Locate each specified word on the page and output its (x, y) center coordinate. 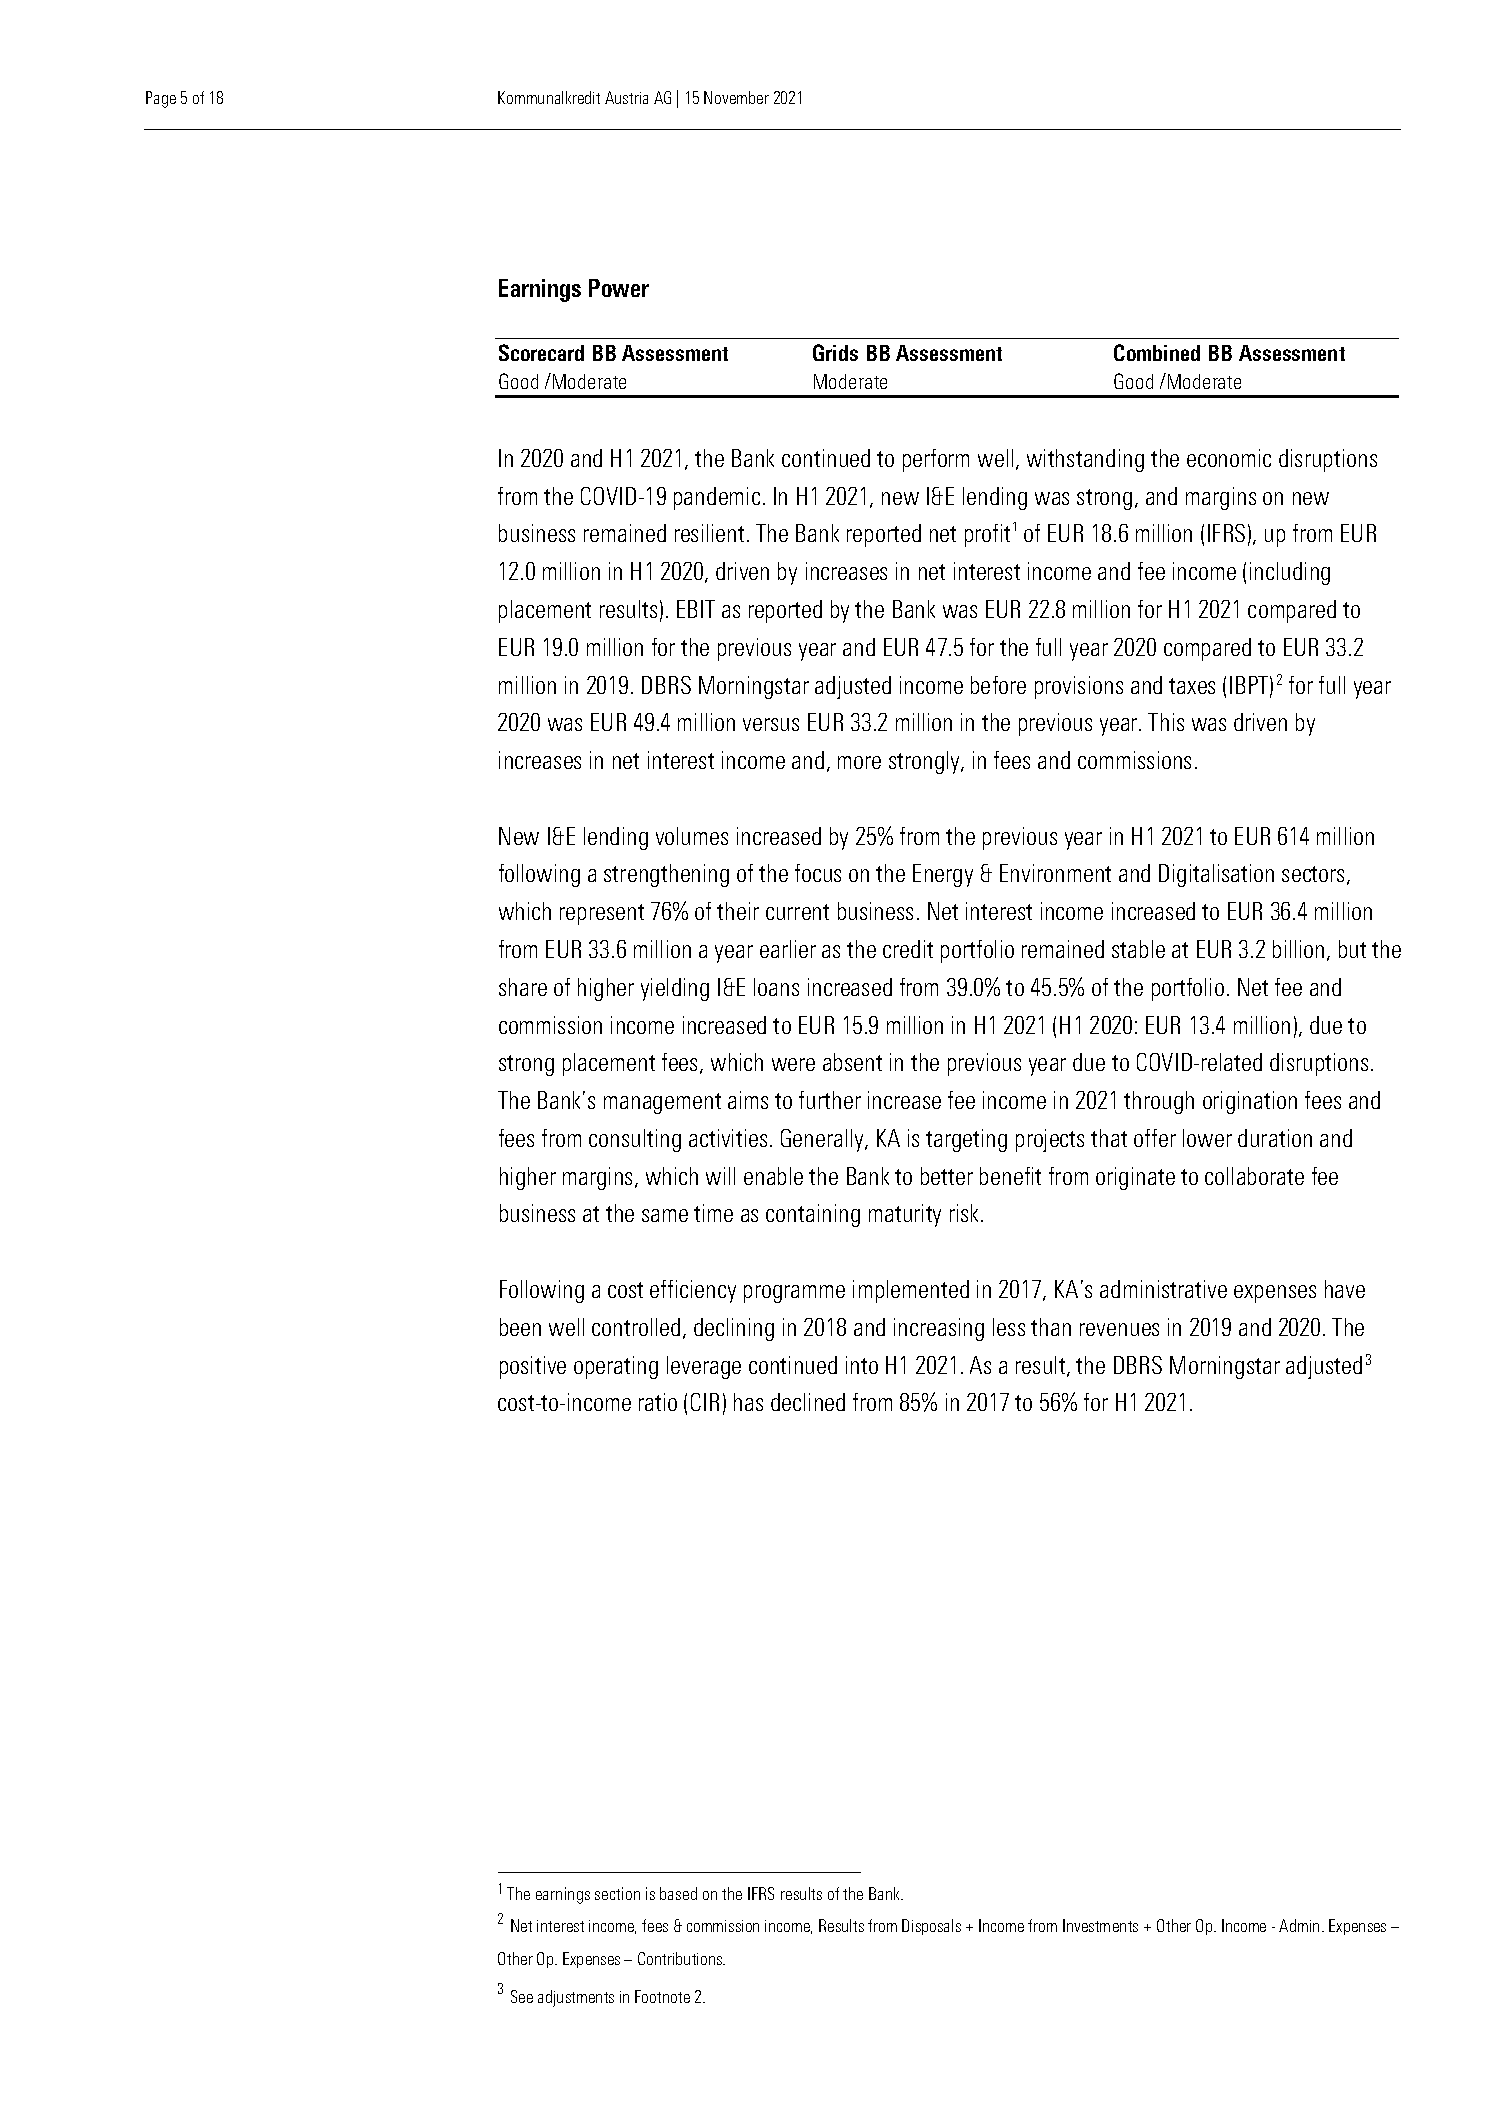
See (522, 1996)
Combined (1157, 352)
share (523, 987)
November (736, 97)
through (1159, 1102)
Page (161, 99)
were (793, 1064)
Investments (1100, 1925)
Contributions (681, 1958)
